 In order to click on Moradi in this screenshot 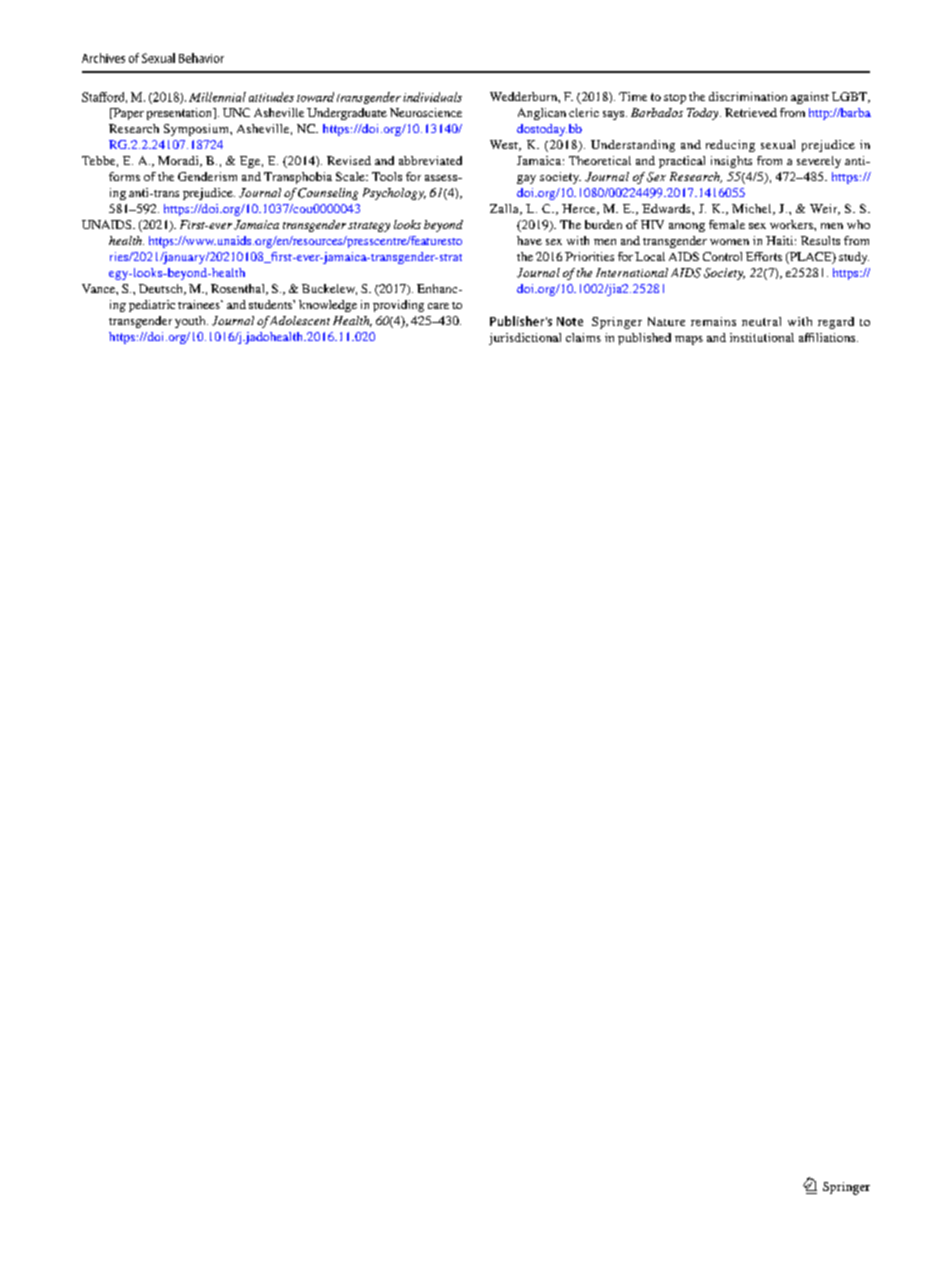, I will do `click(179, 161)`.
